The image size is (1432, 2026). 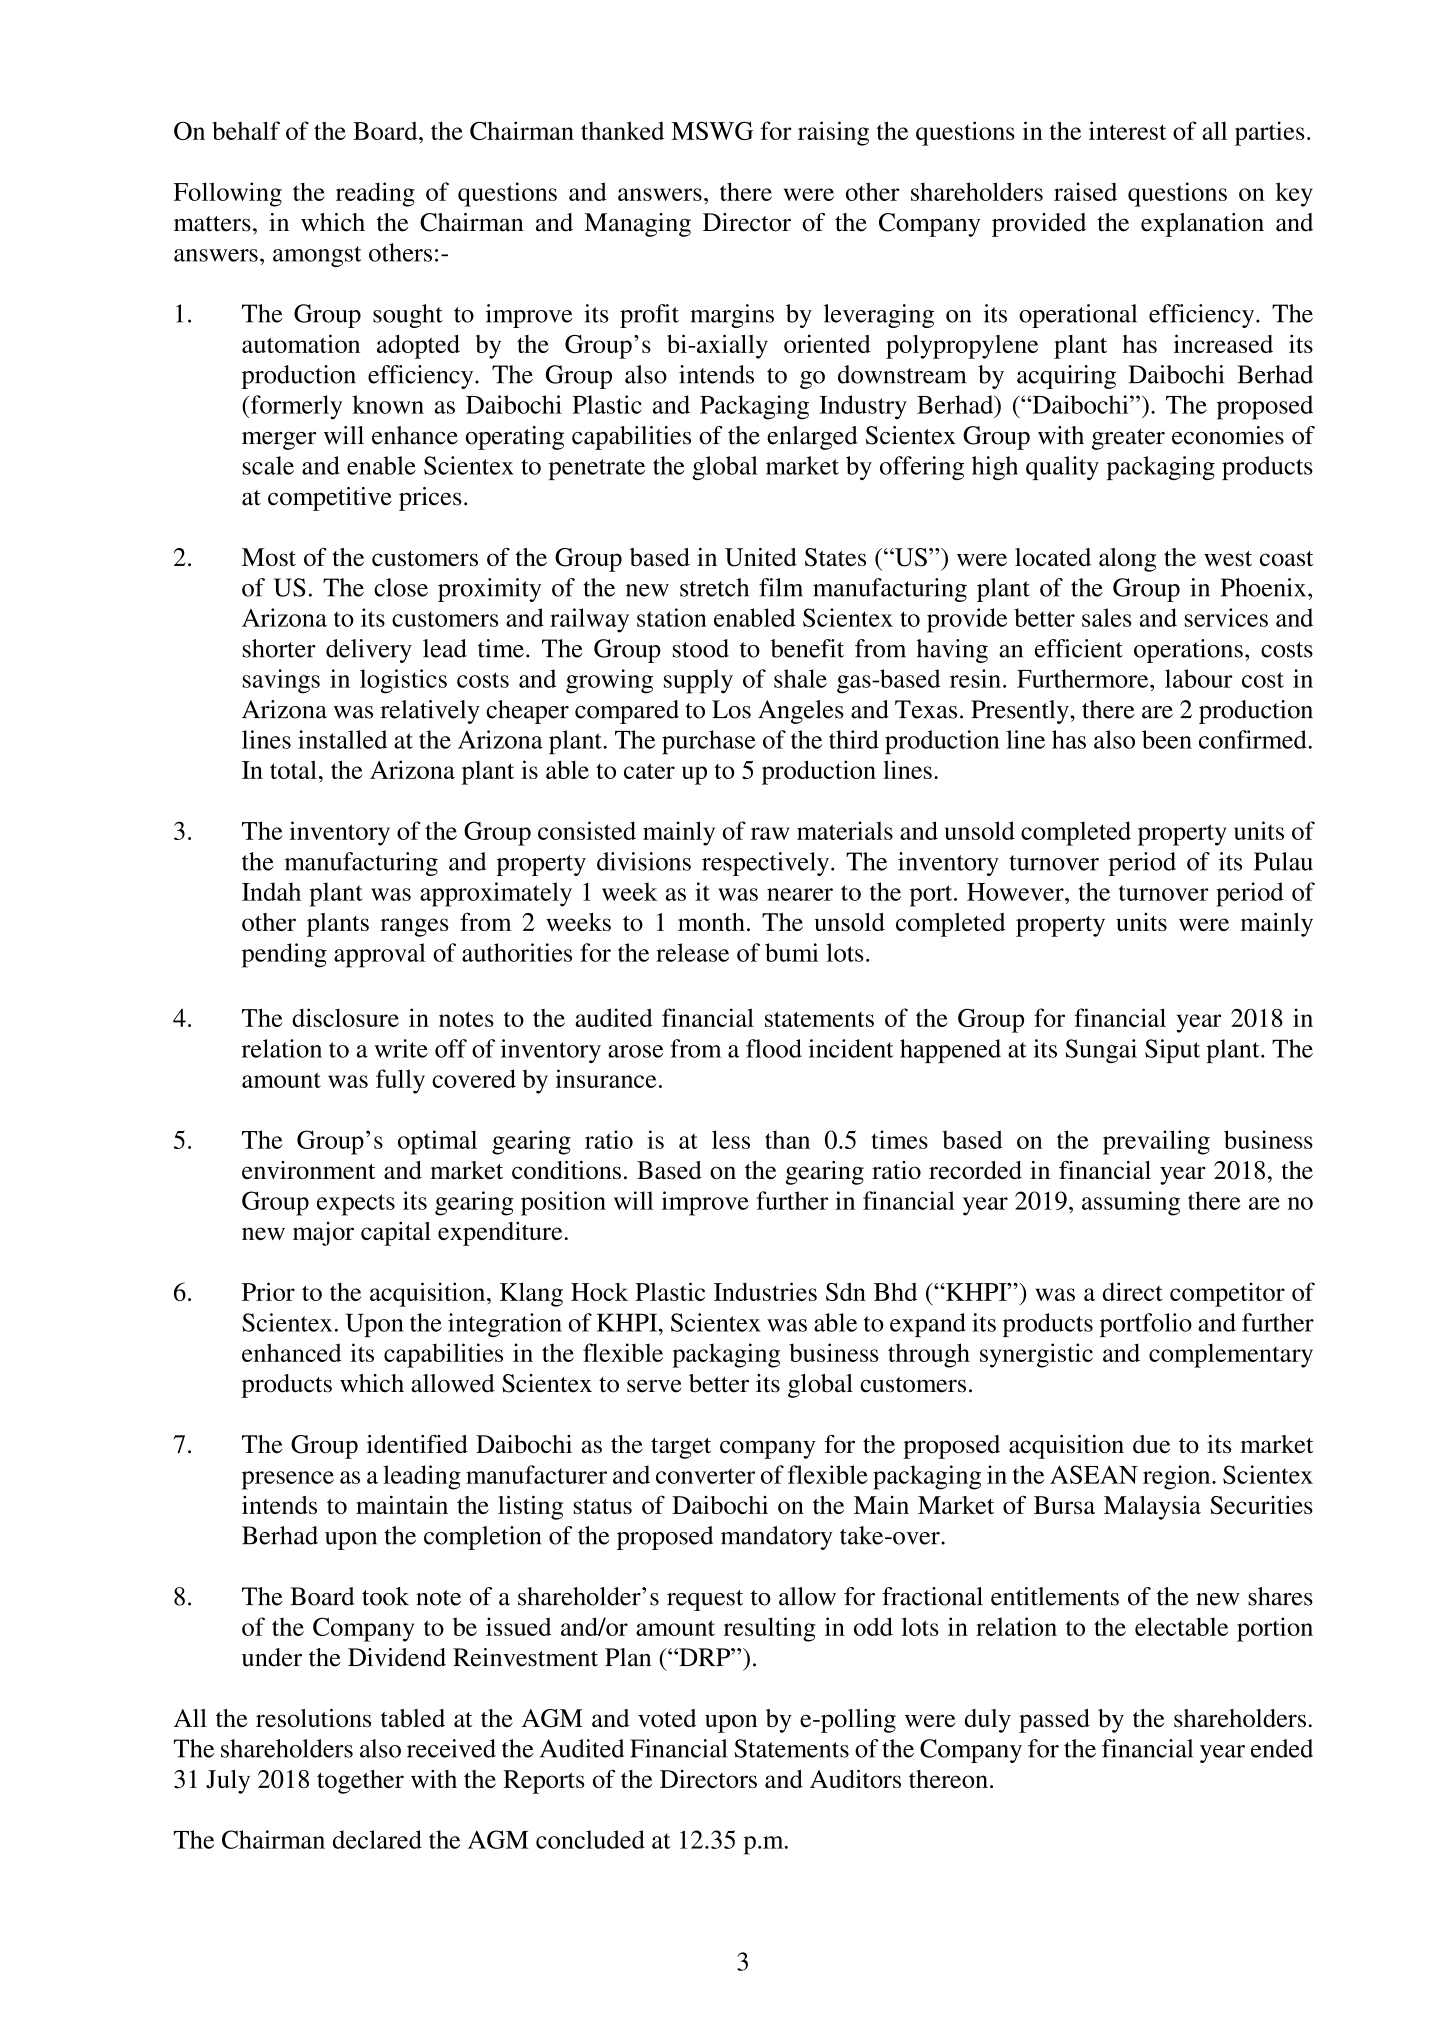 What do you see at coordinates (833, 133) in the screenshot?
I see `raising` at bounding box center [833, 133].
